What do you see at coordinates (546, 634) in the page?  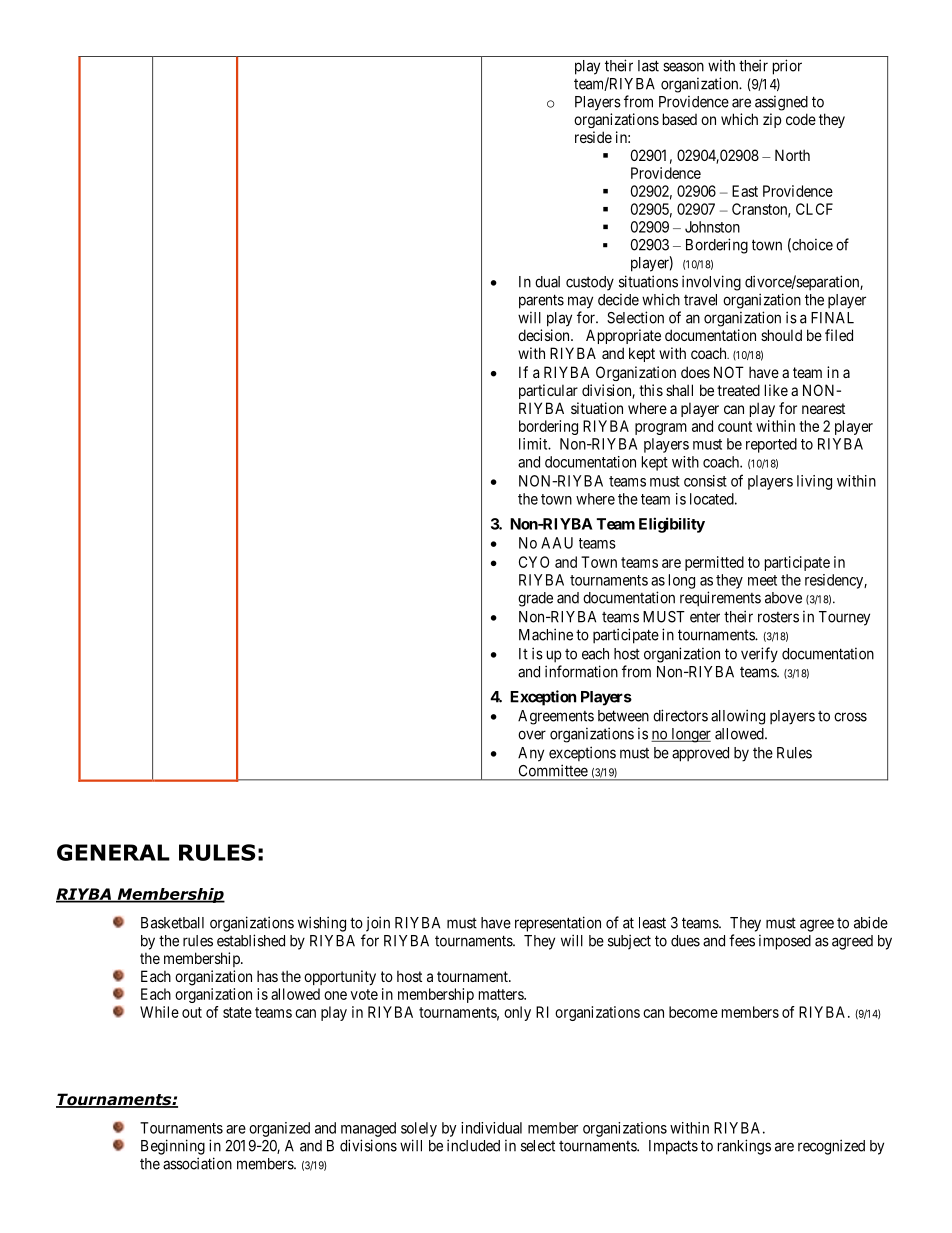 I see `Machine` at bounding box center [546, 634].
